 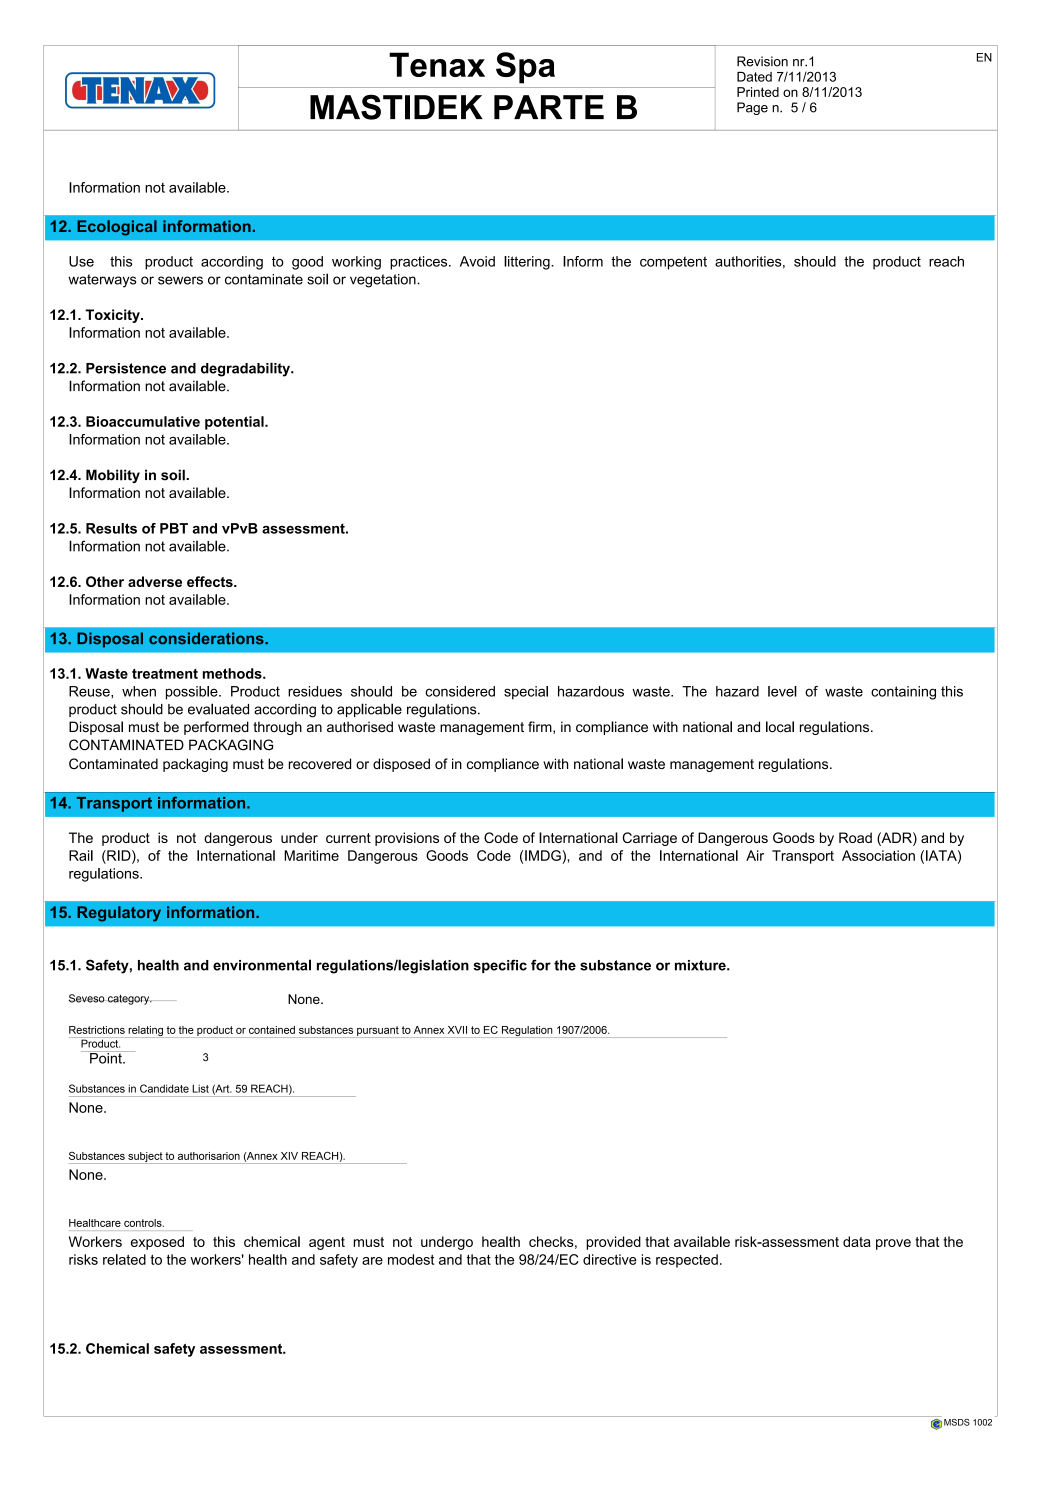 I want to click on PARTE, so click(x=549, y=107).
